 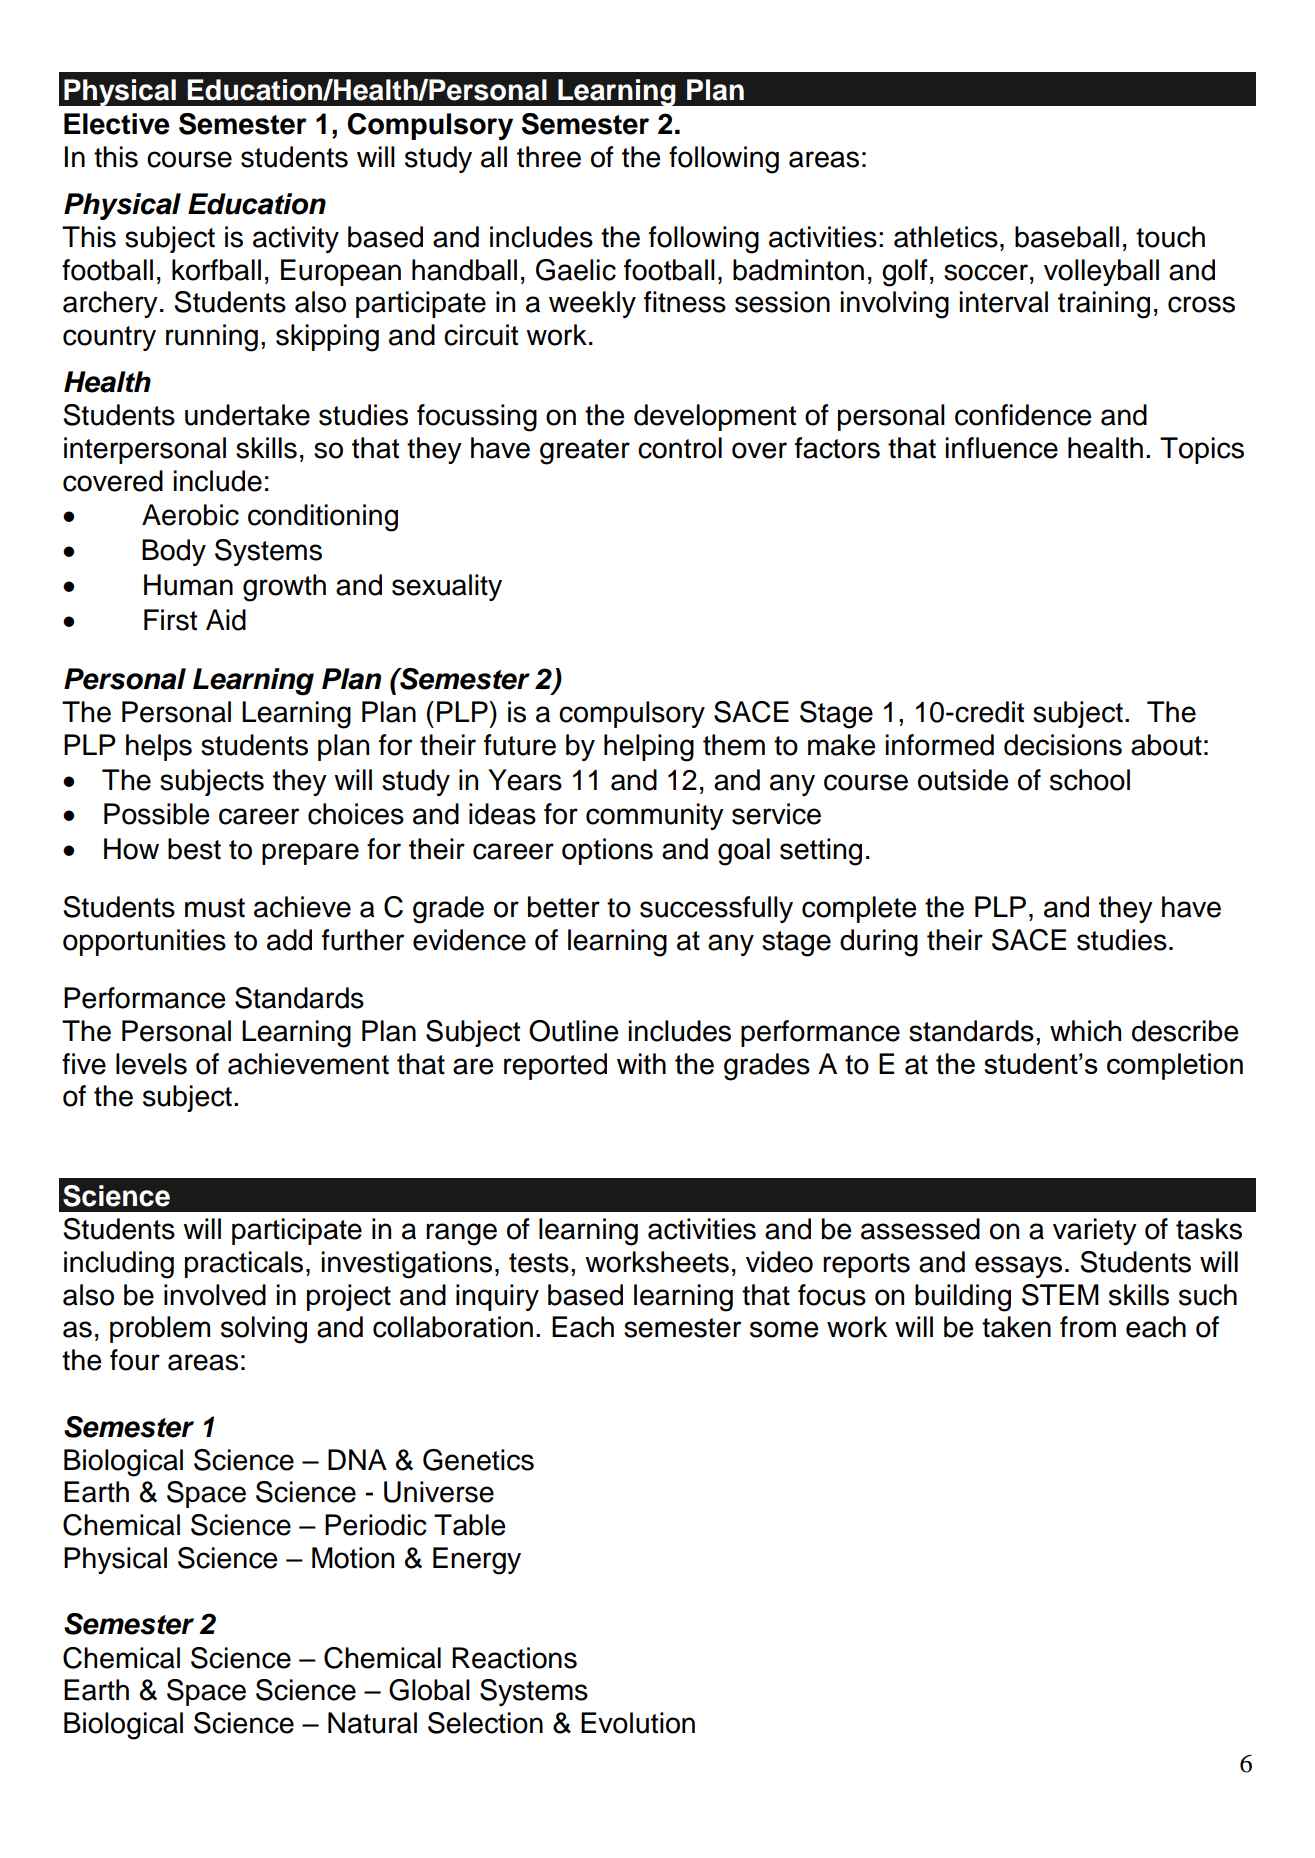 What do you see at coordinates (638, 1723) in the page?
I see `Evolution` at bounding box center [638, 1723].
